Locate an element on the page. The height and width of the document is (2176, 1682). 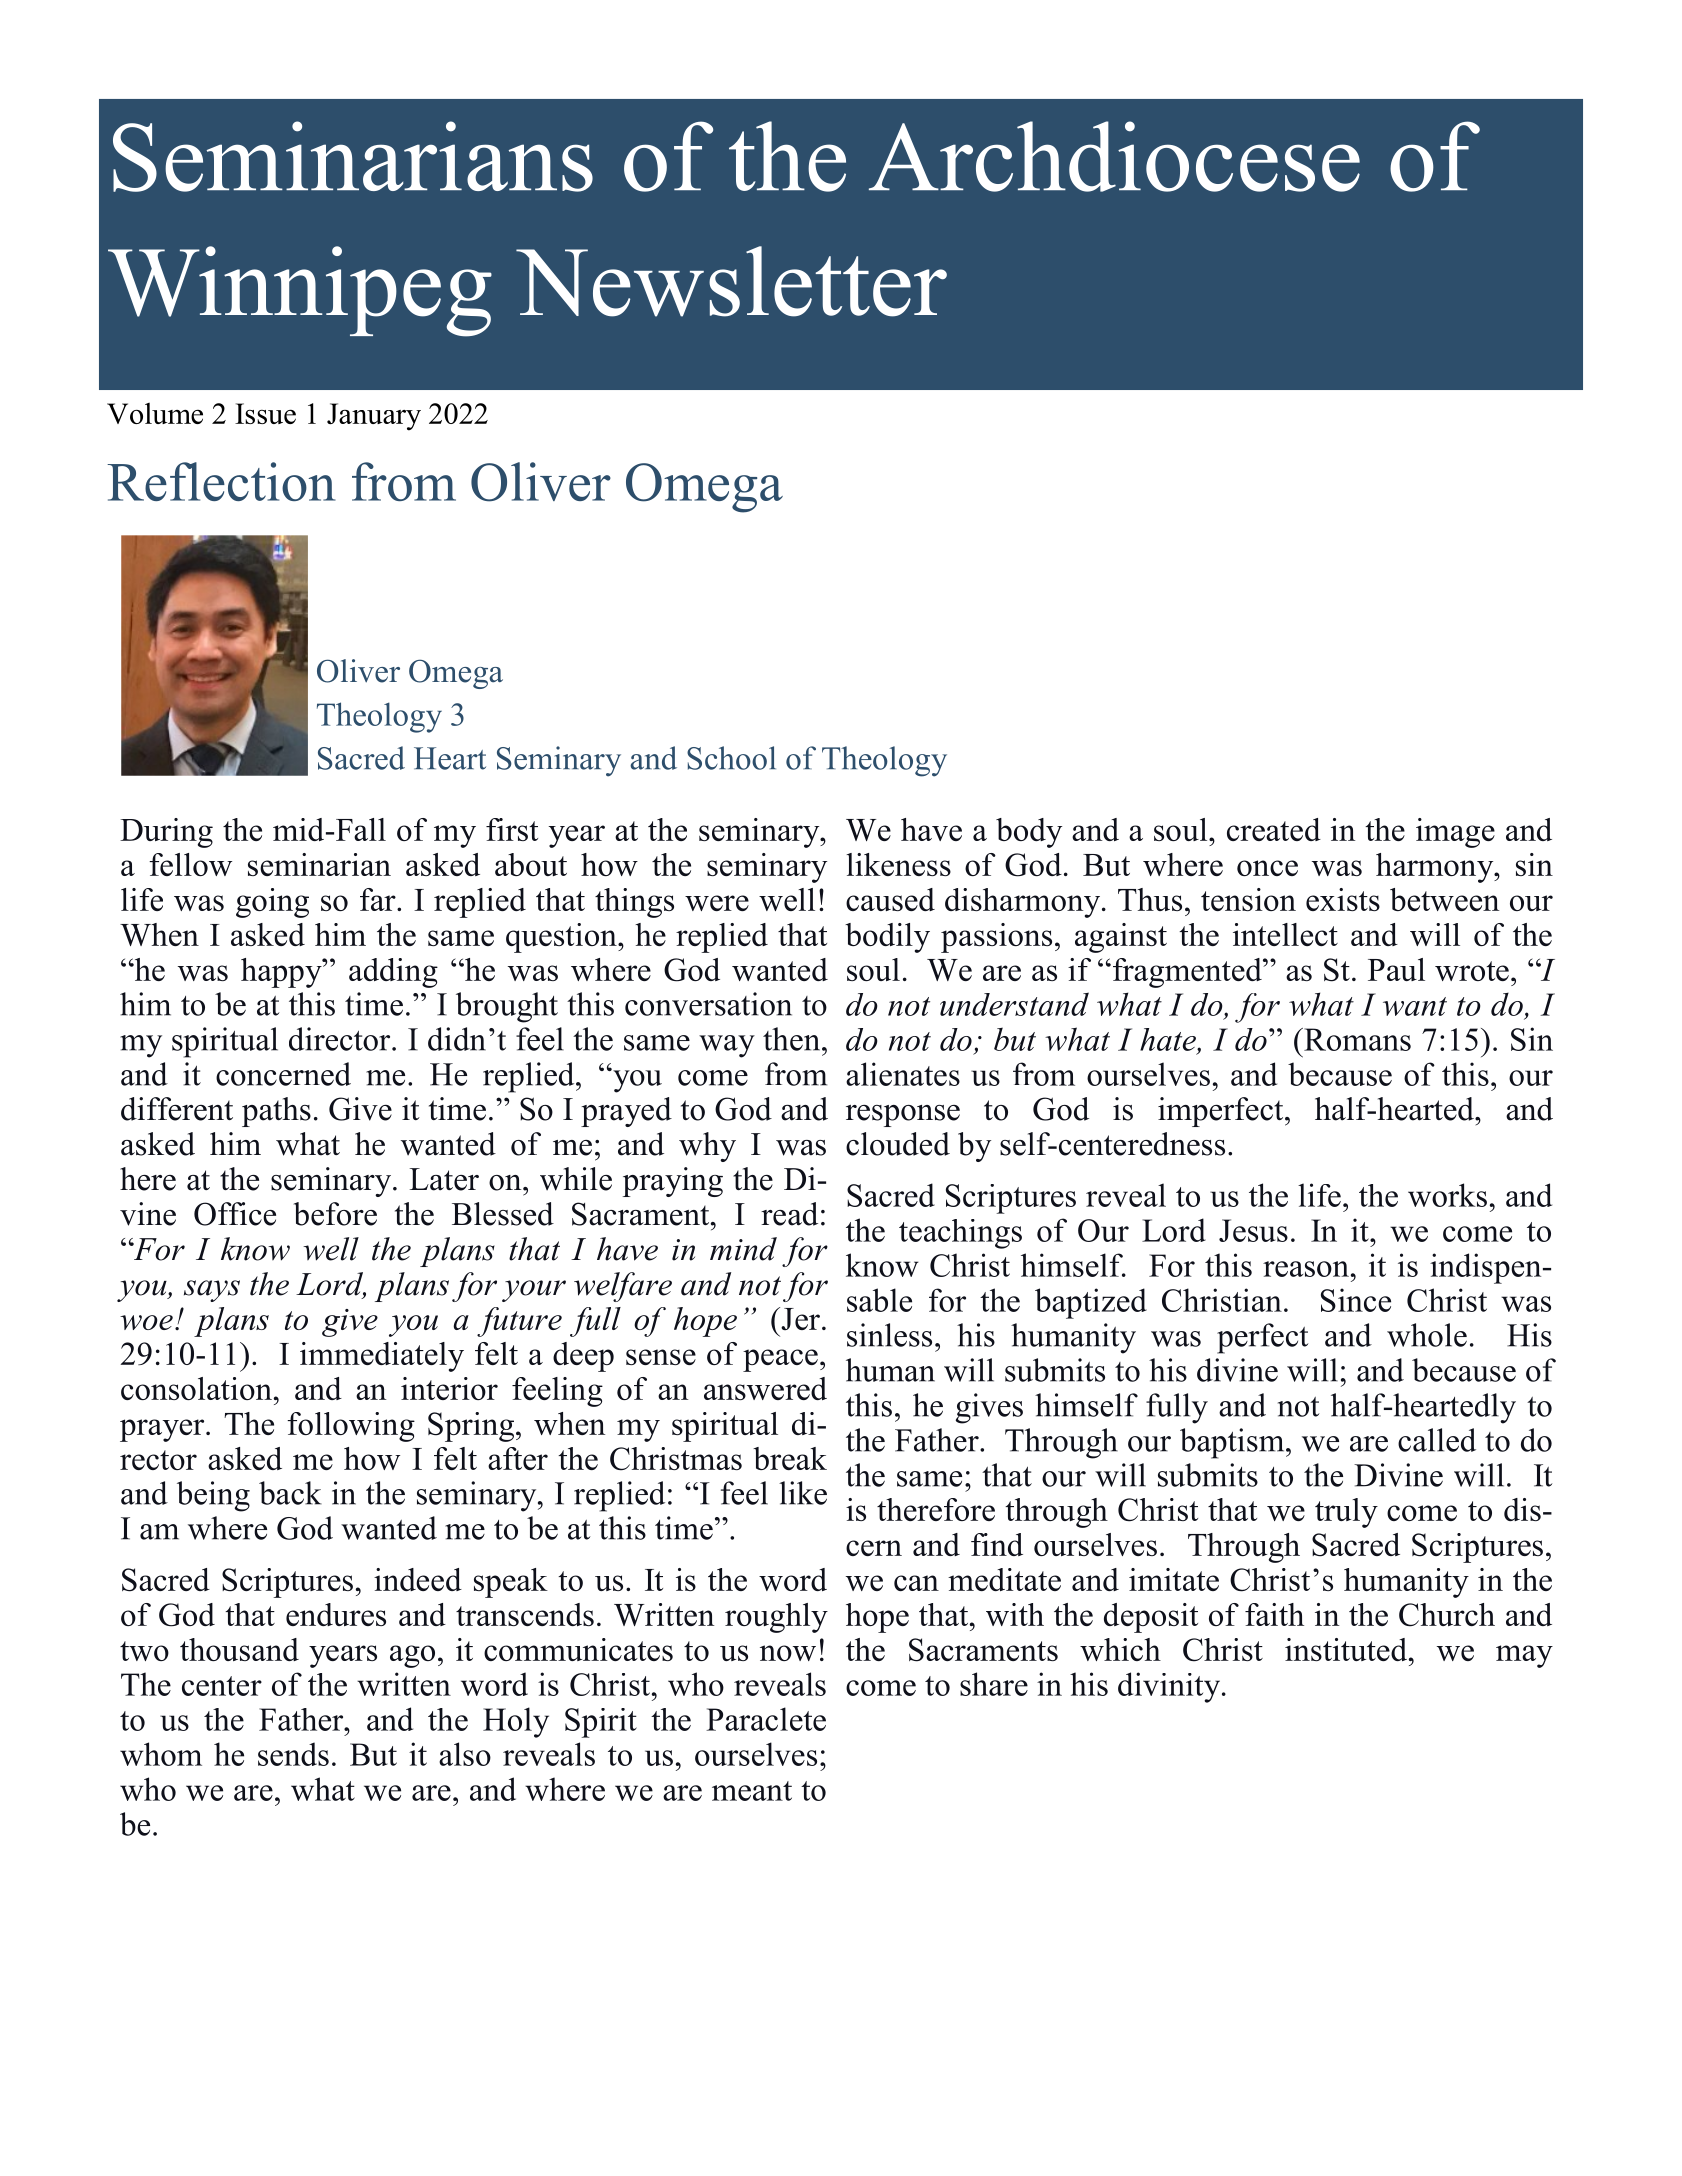
sends is located at coordinates (293, 1754).
